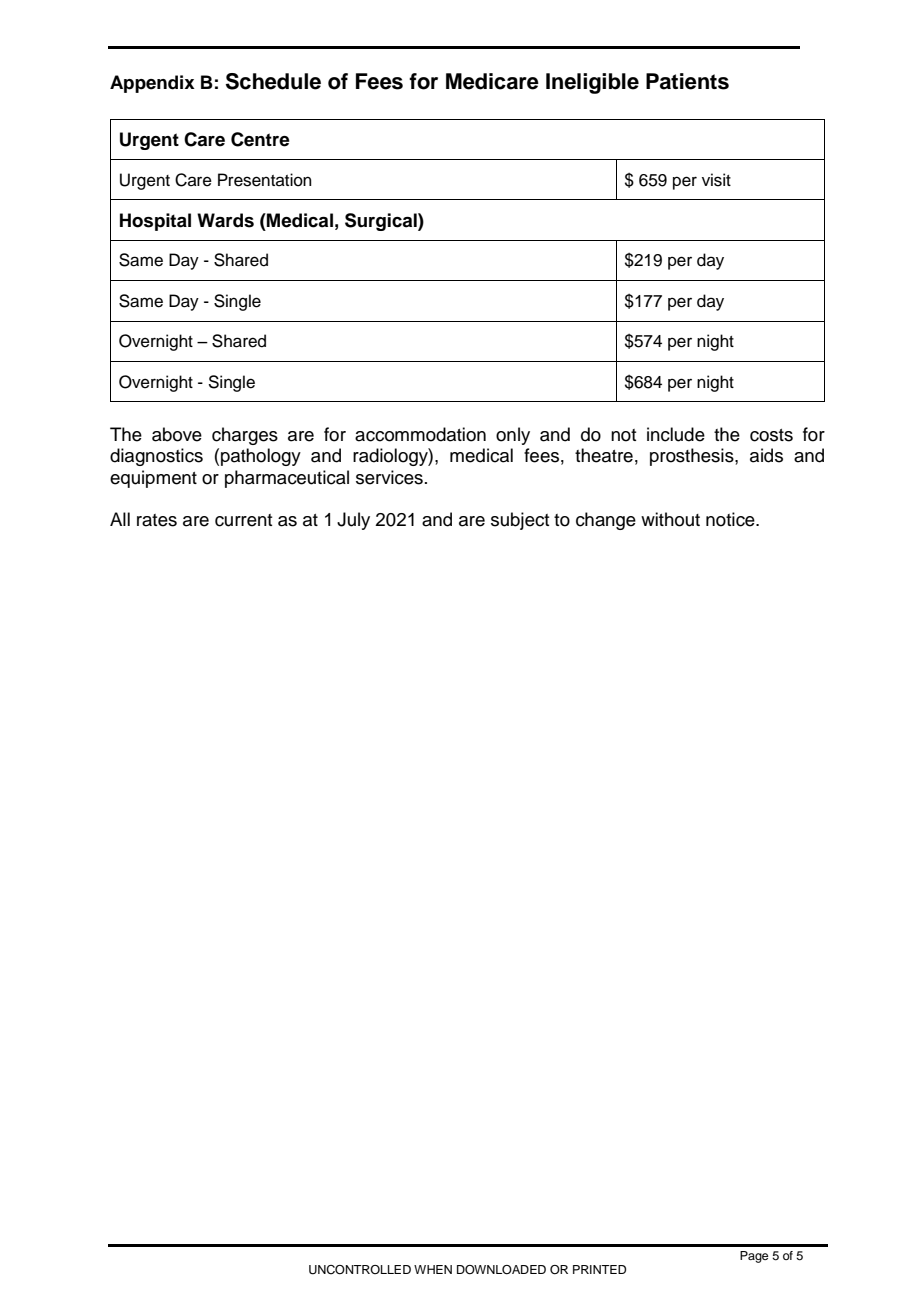 This screenshot has width=924, height=1308. What do you see at coordinates (353, 521) in the screenshot?
I see `July` at bounding box center [353, 521].
